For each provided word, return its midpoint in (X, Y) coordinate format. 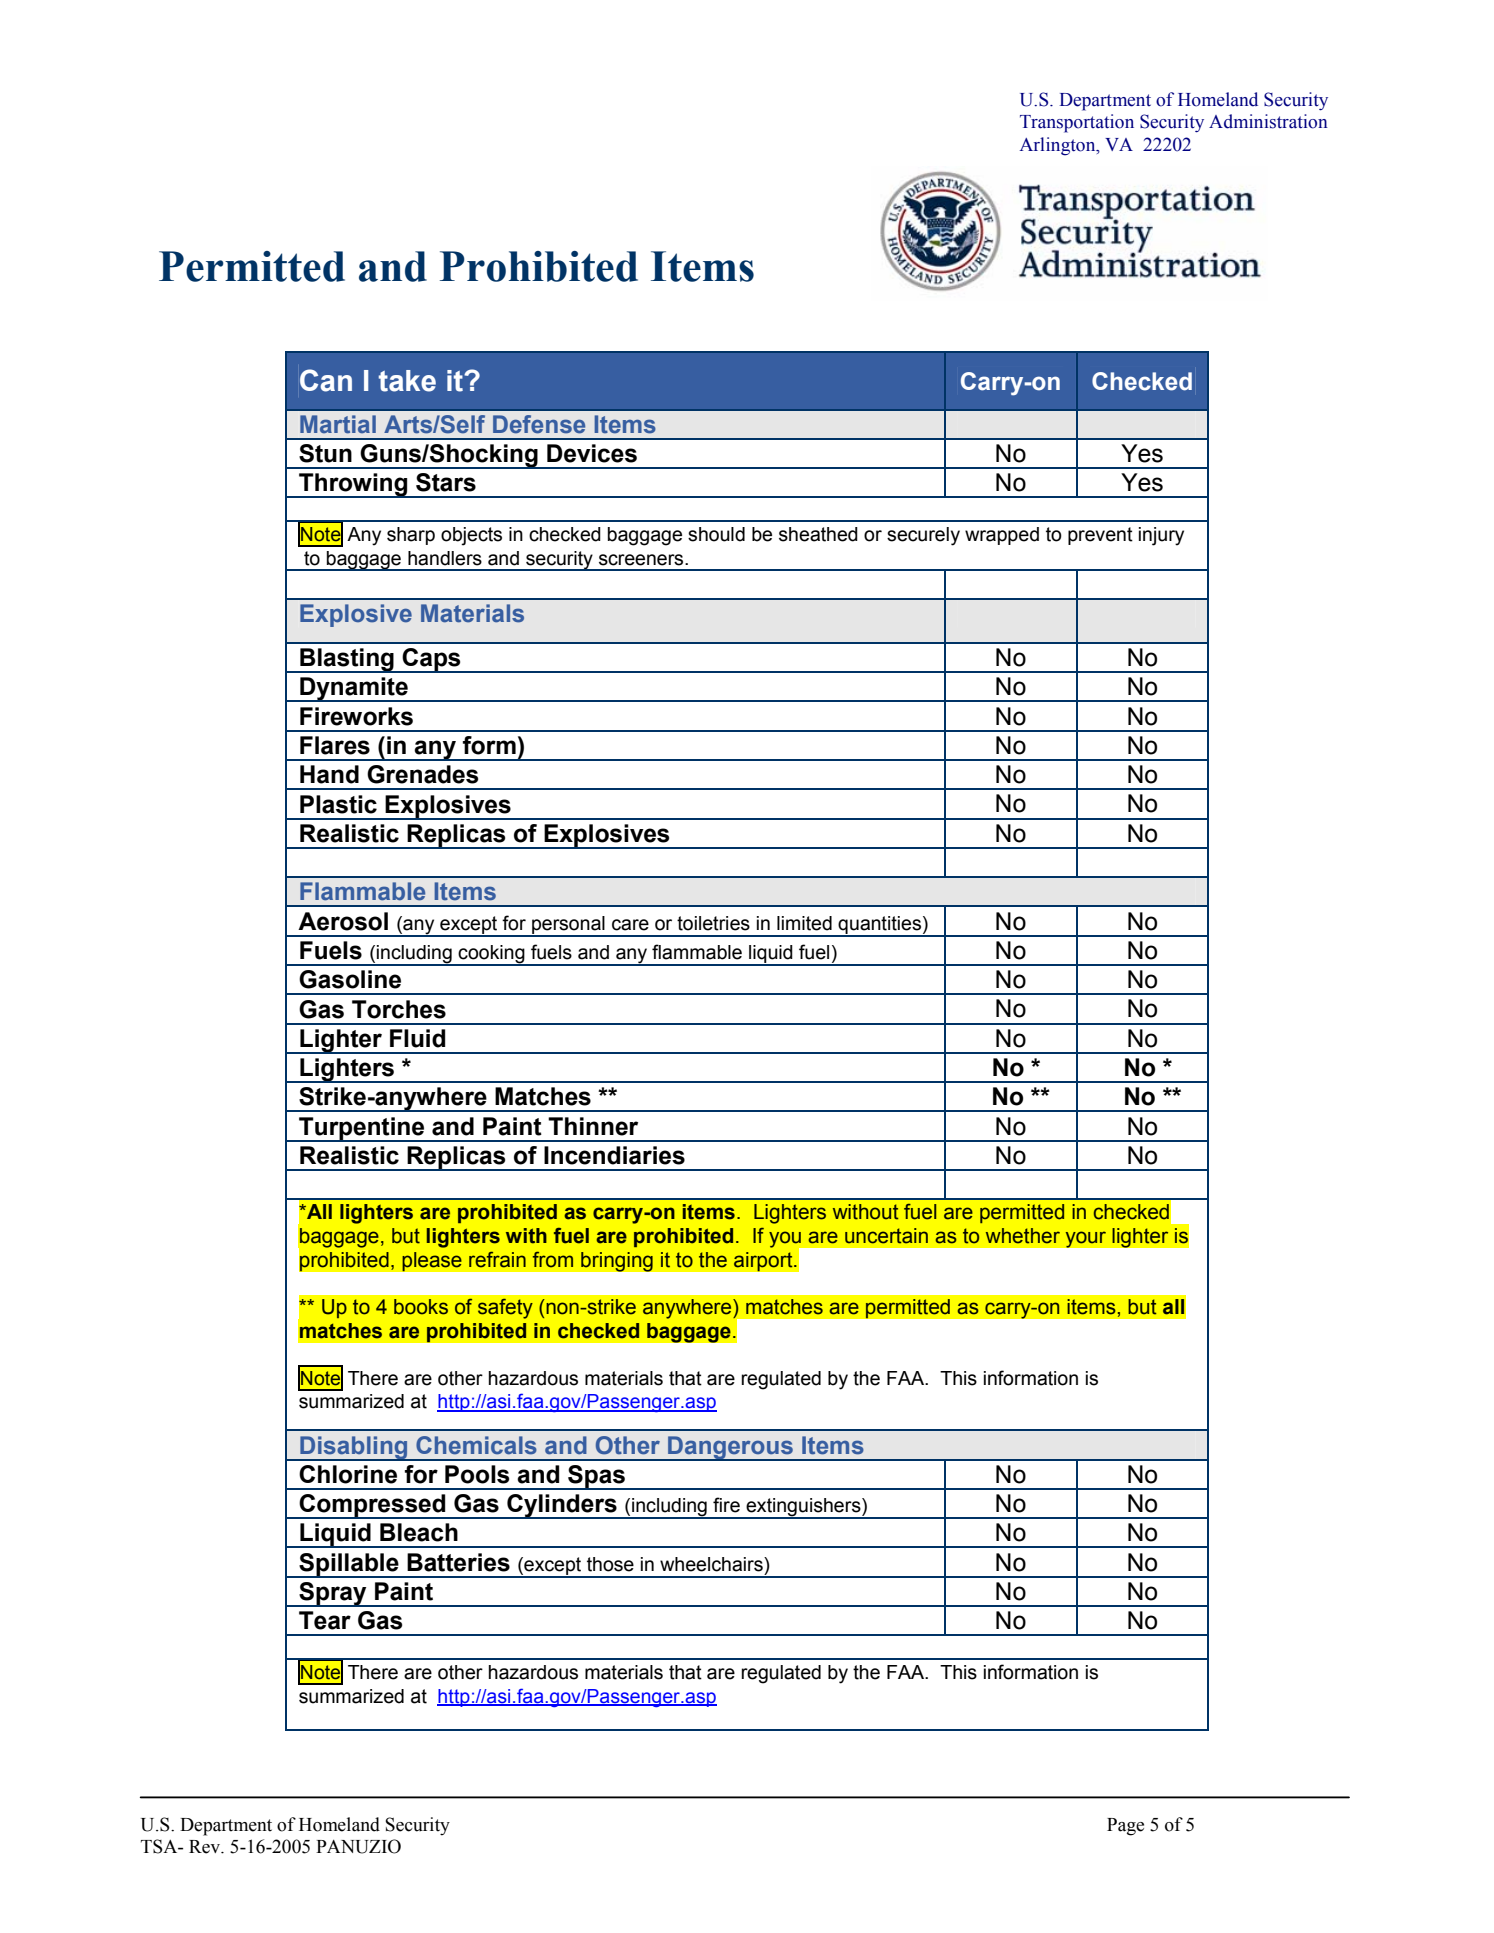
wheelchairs (712, 1564)
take (407, 381)
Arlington (1059, 146)
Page (1125, 1827)
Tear (325, 1620)
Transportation (1077, 123)
